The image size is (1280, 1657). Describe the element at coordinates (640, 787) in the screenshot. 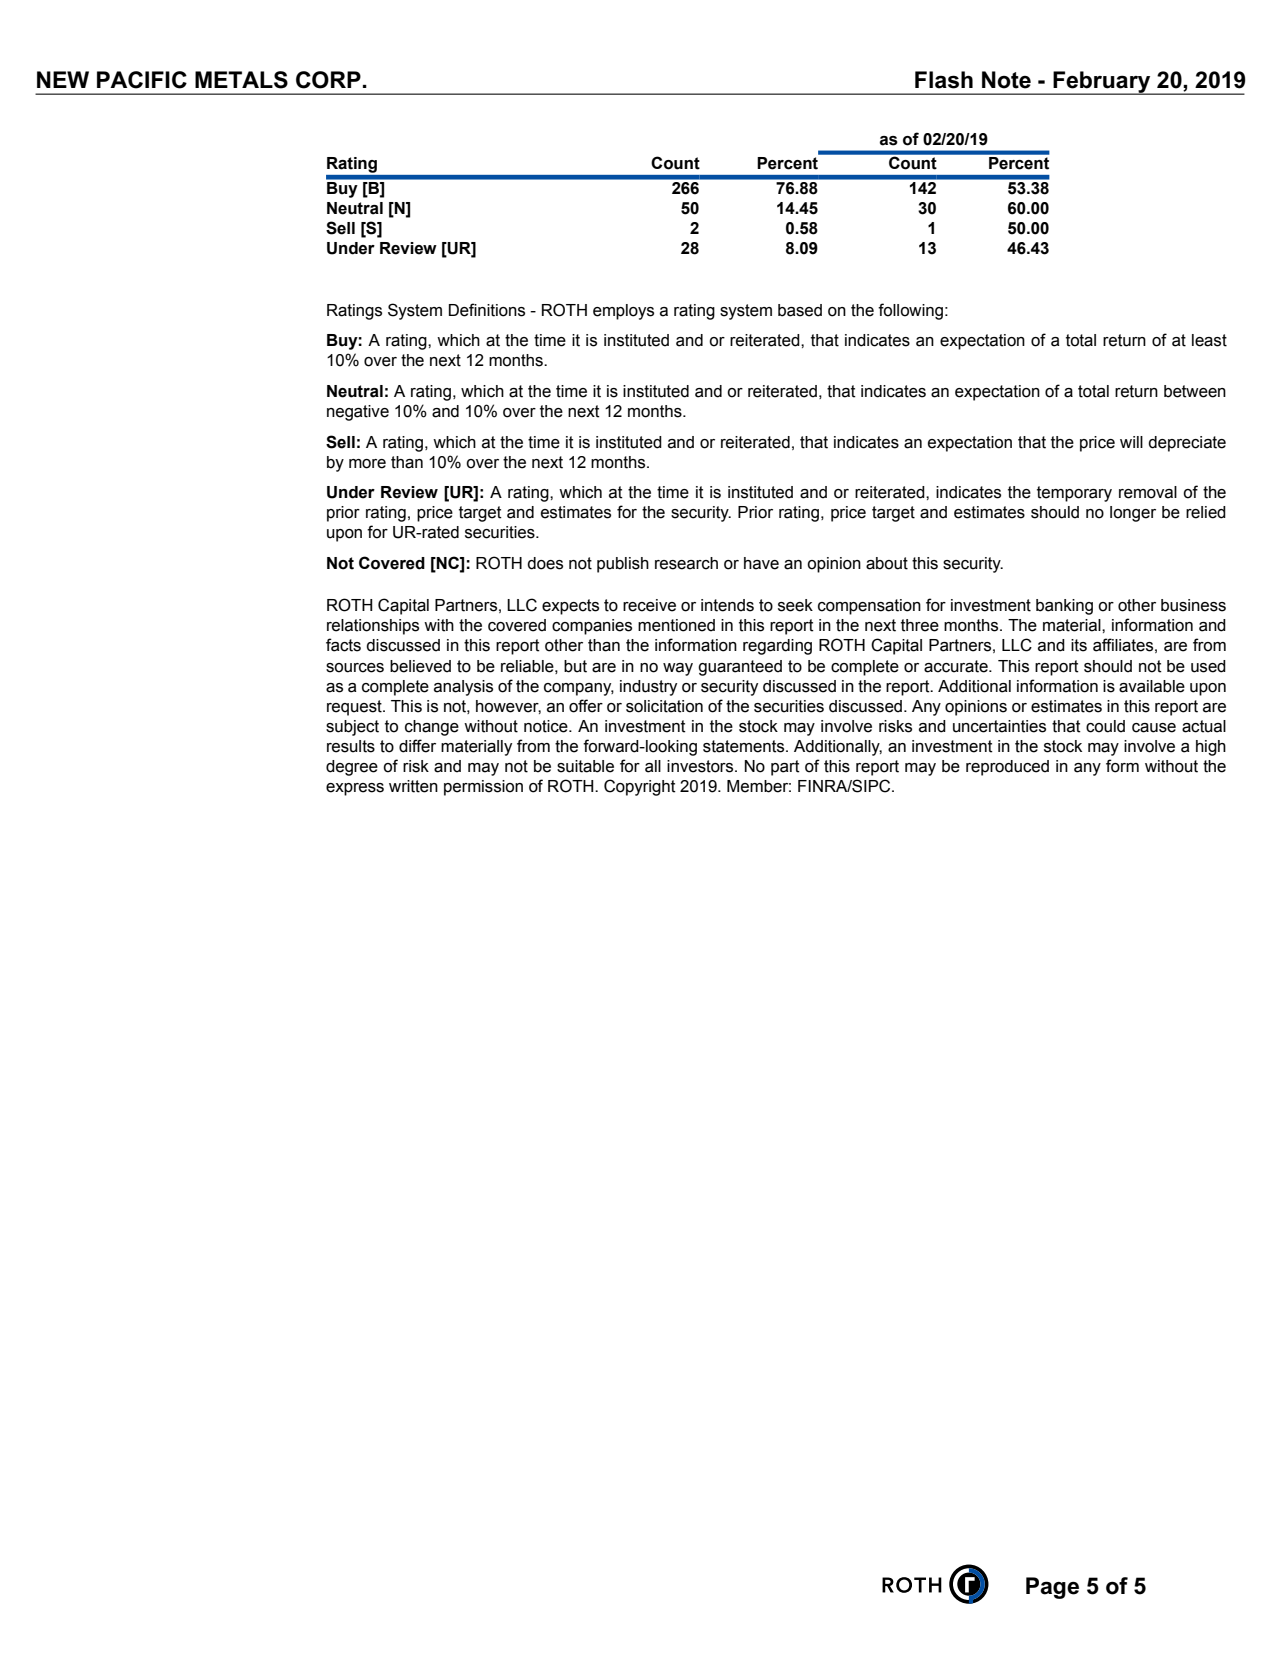

I see `Copyright` at that location.
